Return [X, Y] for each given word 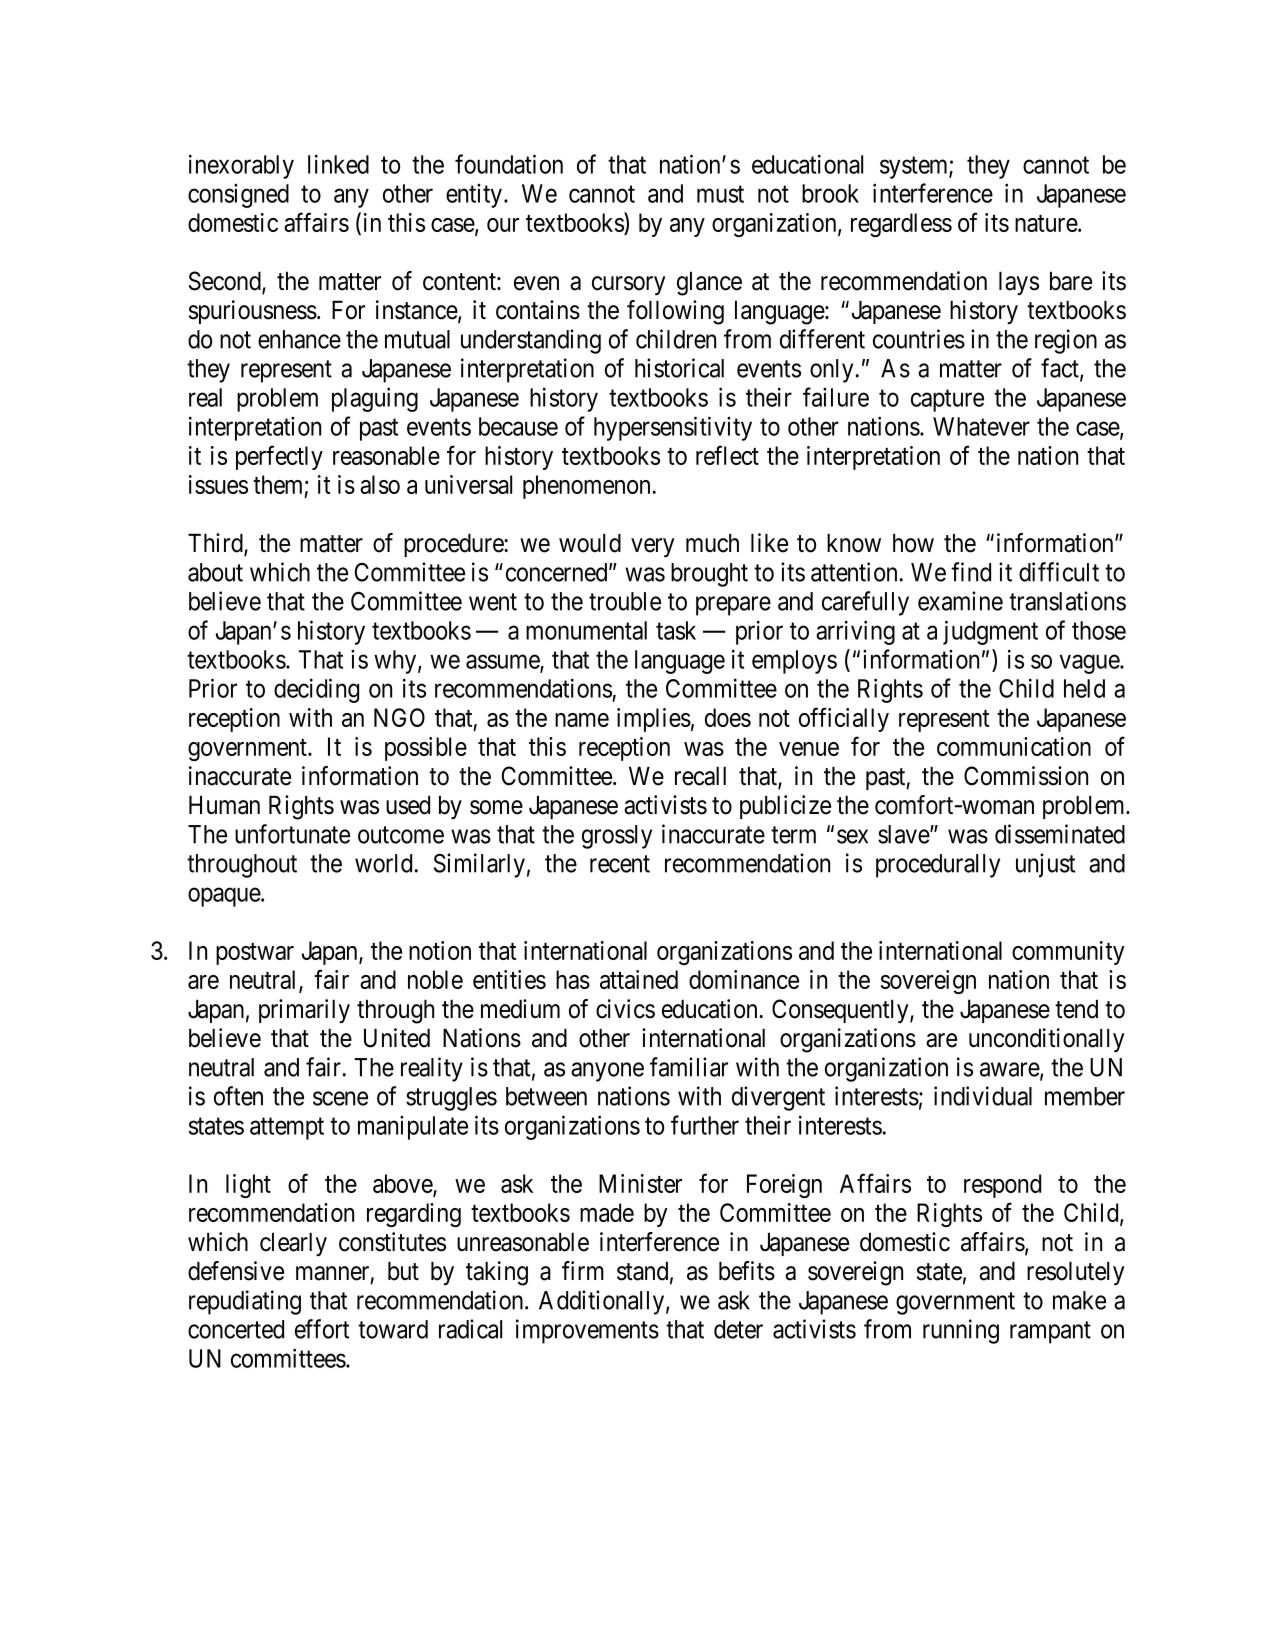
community [1068, 953]
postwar [255, 954]
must [720, 194]
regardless [901, 225]
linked [338, 164]
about [215, 572]
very [652, 547]
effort [322, 1329]
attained [639, 979]
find [971, 572]
